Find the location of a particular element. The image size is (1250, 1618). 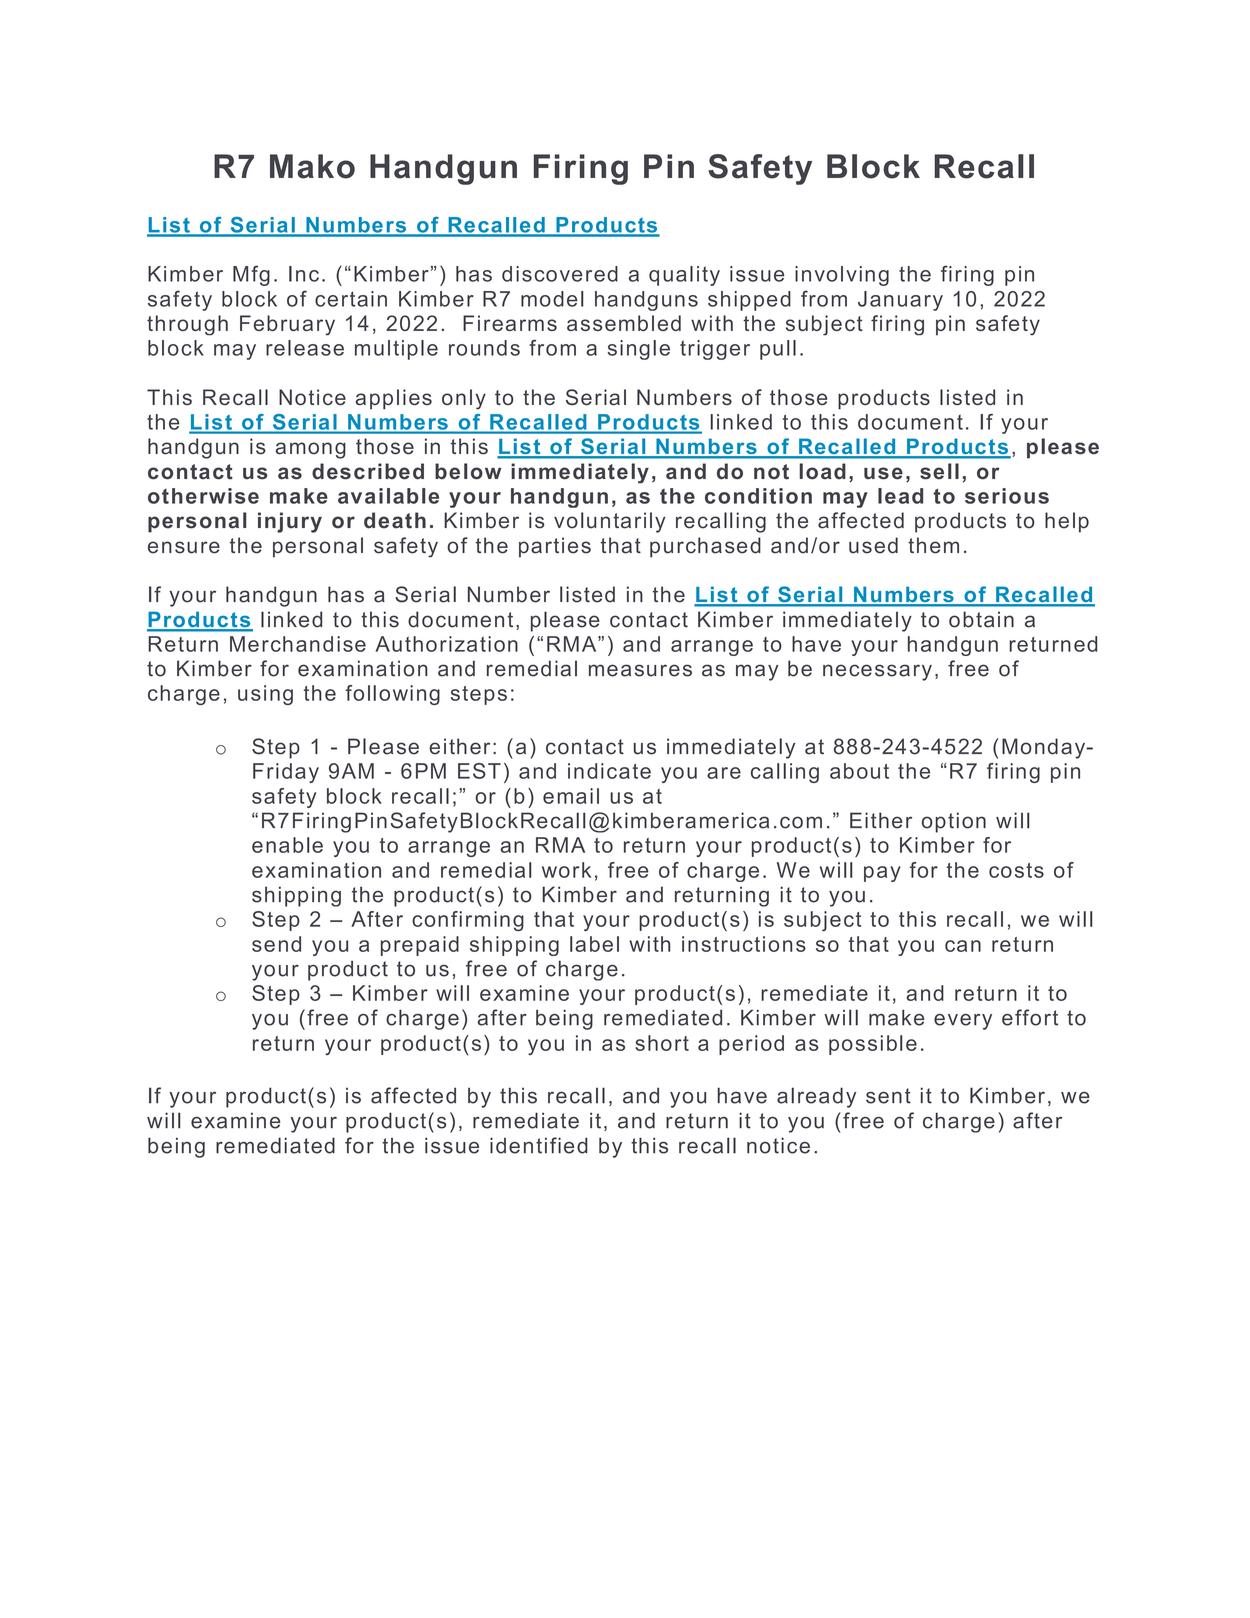

identified is located at coordinates (539, 1145).
